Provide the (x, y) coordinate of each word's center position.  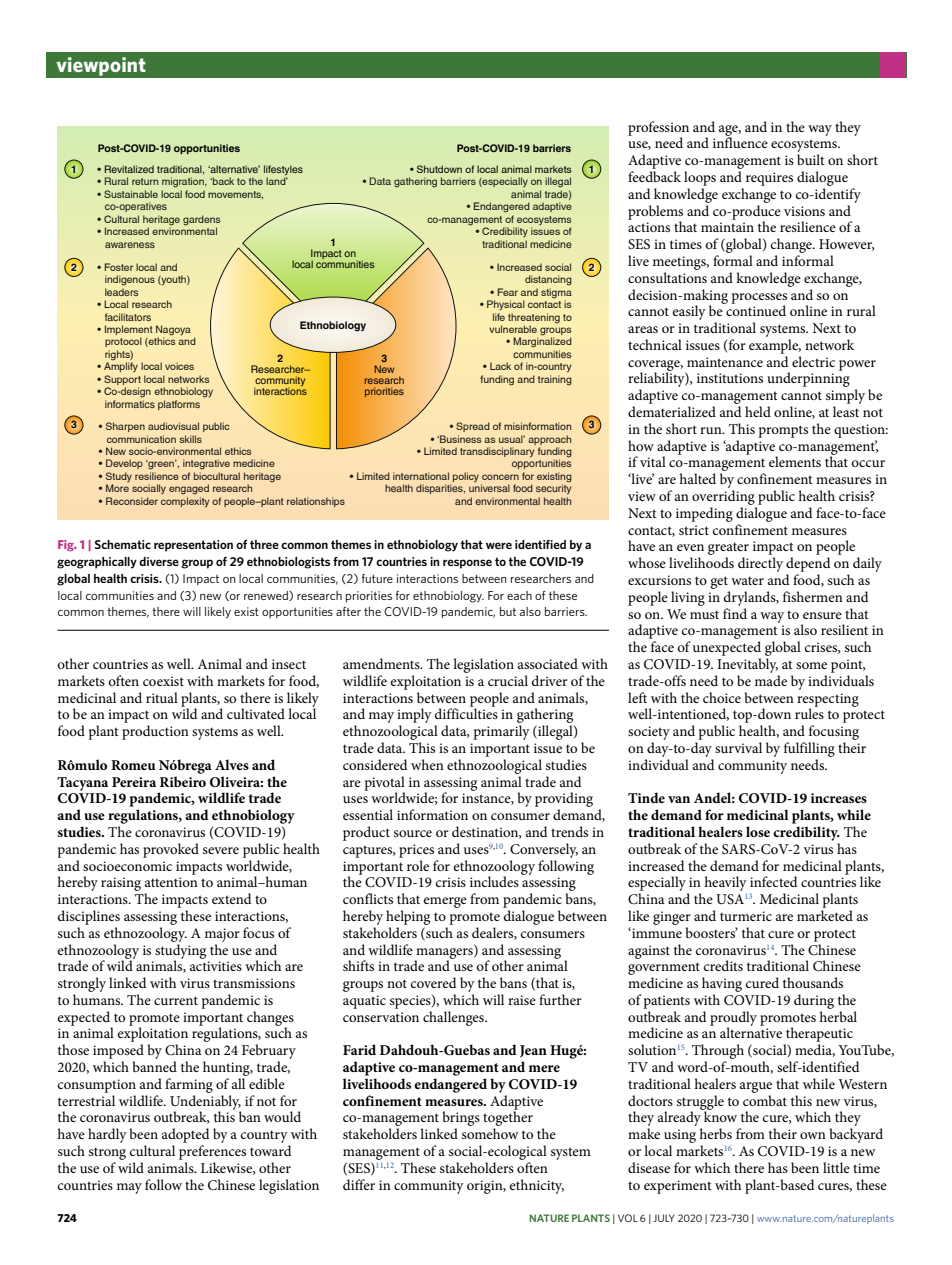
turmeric (746, 916)
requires (769, 179)
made (771, 680)
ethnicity (536, 1186)
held (758, 411)
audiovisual (173, 426)
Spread (473, 427)
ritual (162, 697)
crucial (508, 680)
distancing (548, 280)
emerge (445, 902)
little (836, 1167)
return (145, 181)
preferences (212, 1152)
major (222, 935)
